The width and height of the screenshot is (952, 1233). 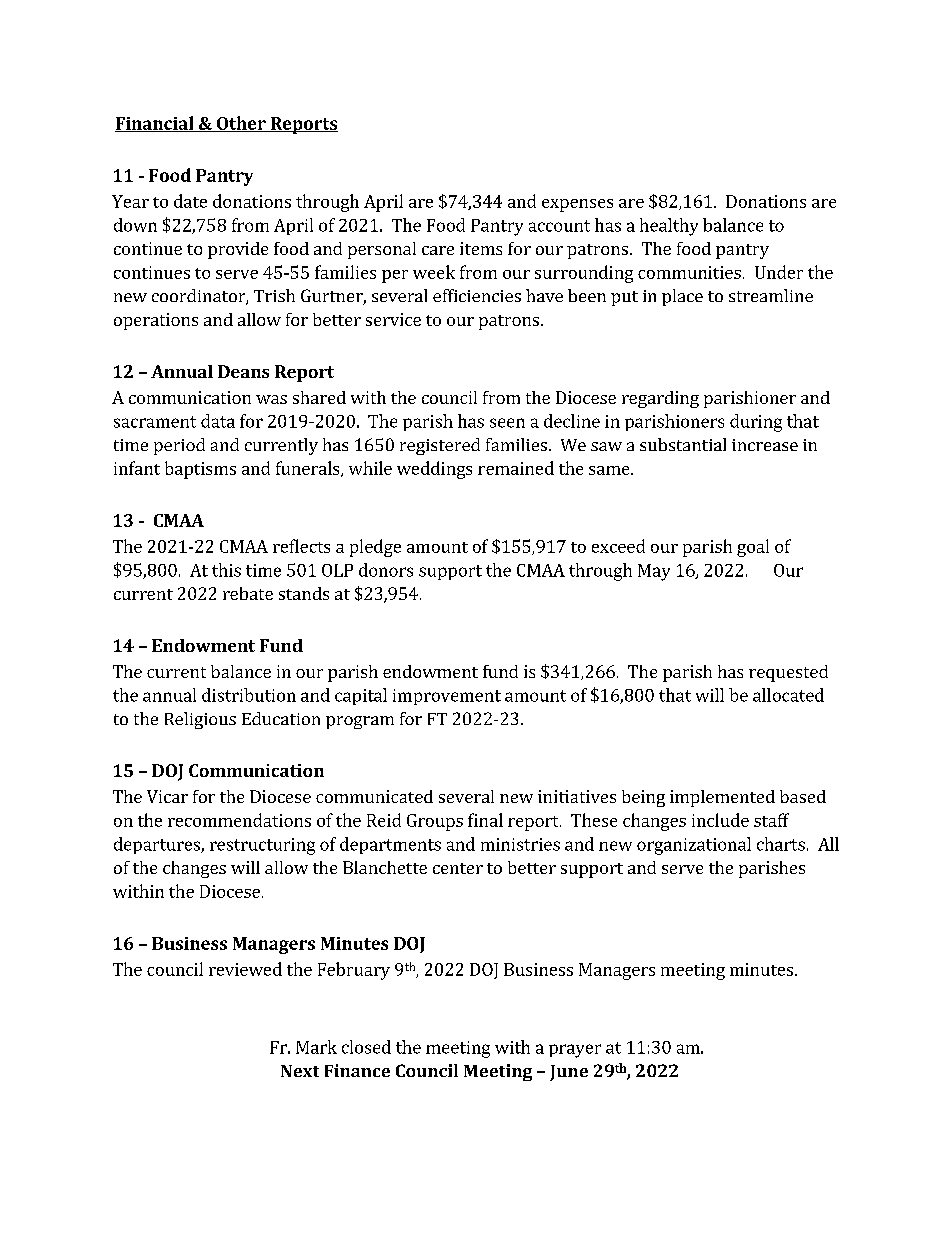 I want to click on baptisms, so click(x=200, y=470).
